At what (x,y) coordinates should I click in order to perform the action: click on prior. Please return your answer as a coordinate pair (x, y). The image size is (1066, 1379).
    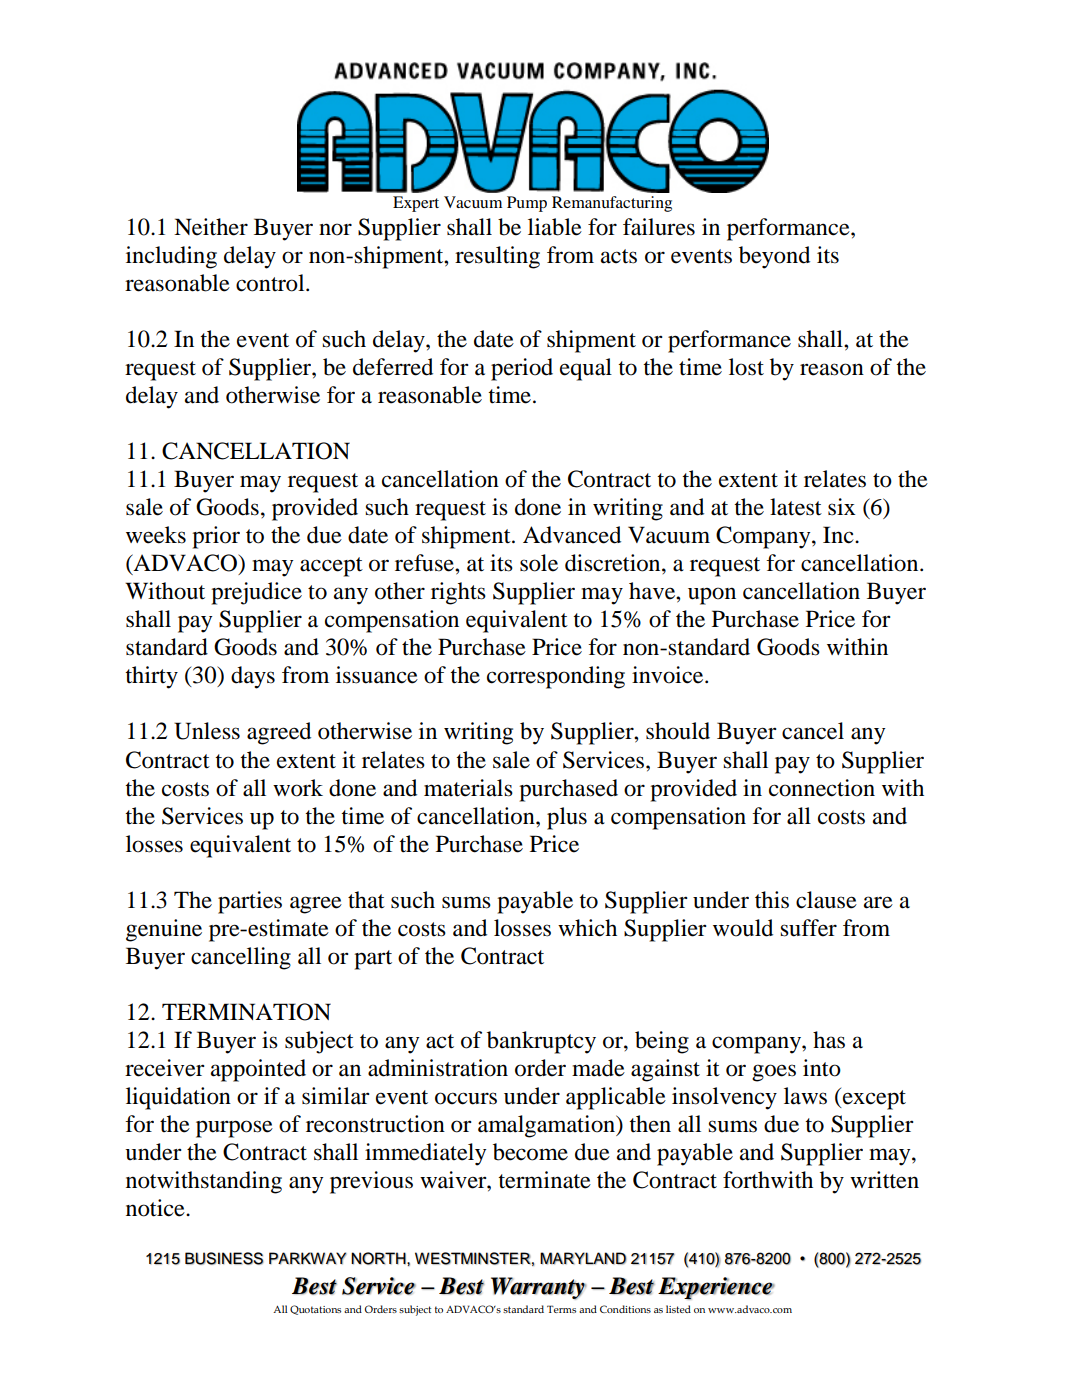
    Looking at the image, I should click on (216, 537).
